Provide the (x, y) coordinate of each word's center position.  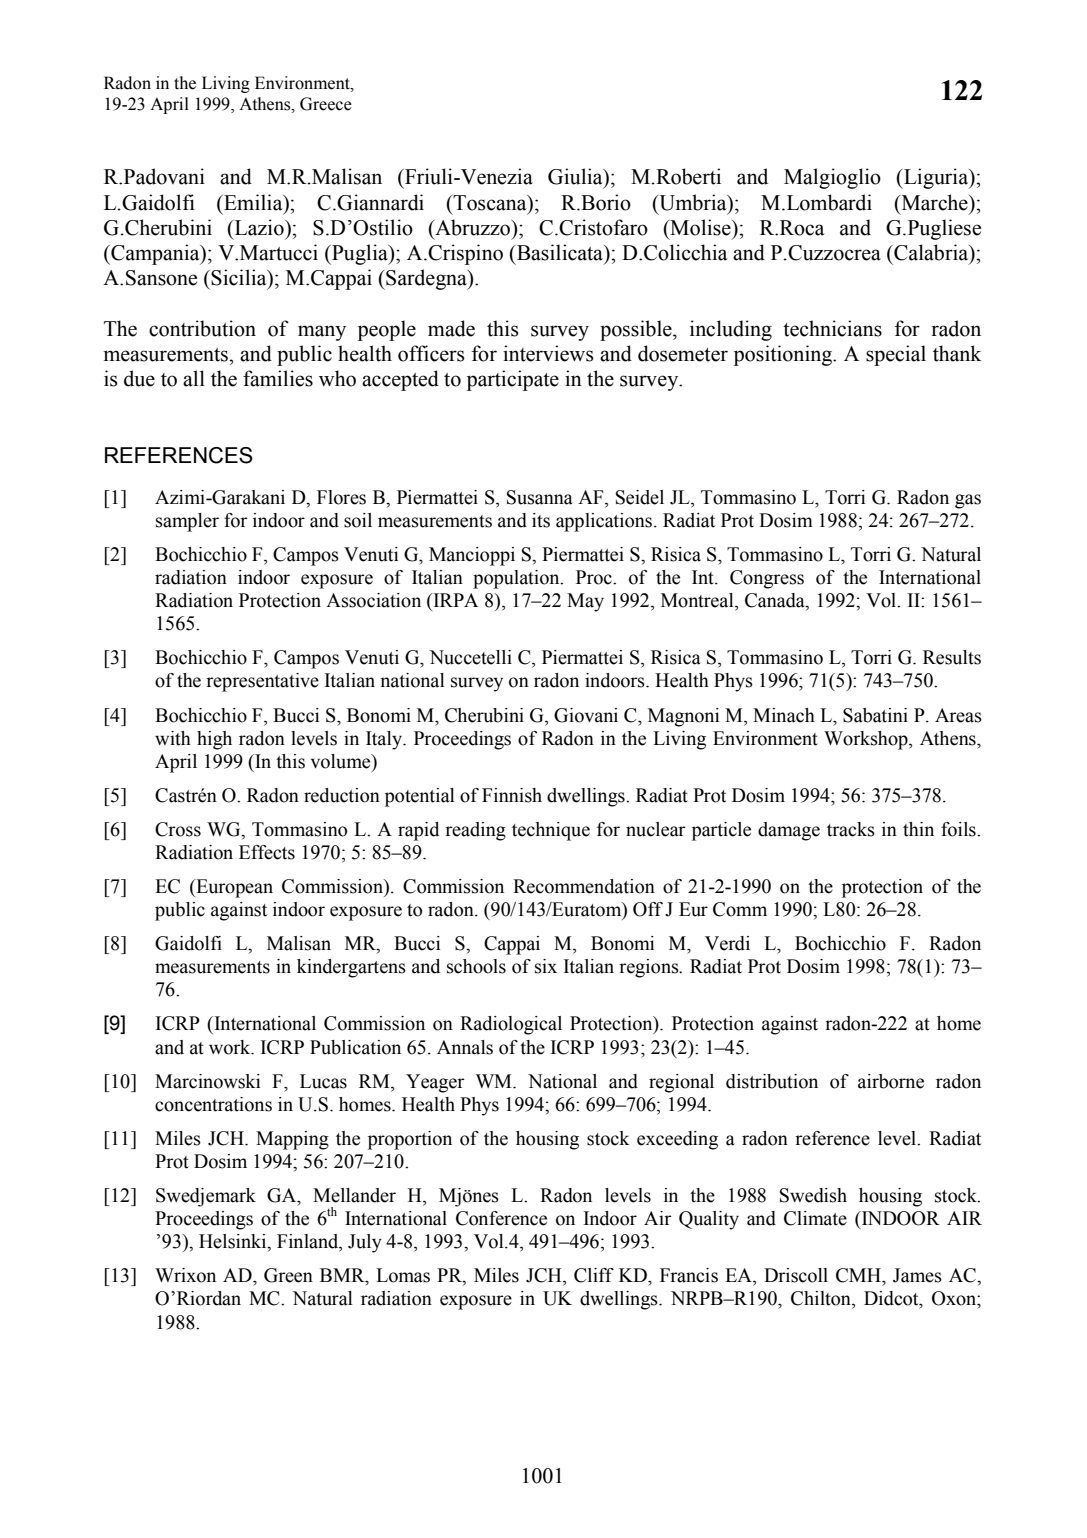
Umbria (693, 202)
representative (262, 682)
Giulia (576, 177)
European (233, 888)
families (278, 378)
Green (288, 1275)
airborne (891, 1081)
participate (513, 380)
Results (952, 657)
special (896, 355)
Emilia (253, 202)
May (585, 602)
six (546, 966)
